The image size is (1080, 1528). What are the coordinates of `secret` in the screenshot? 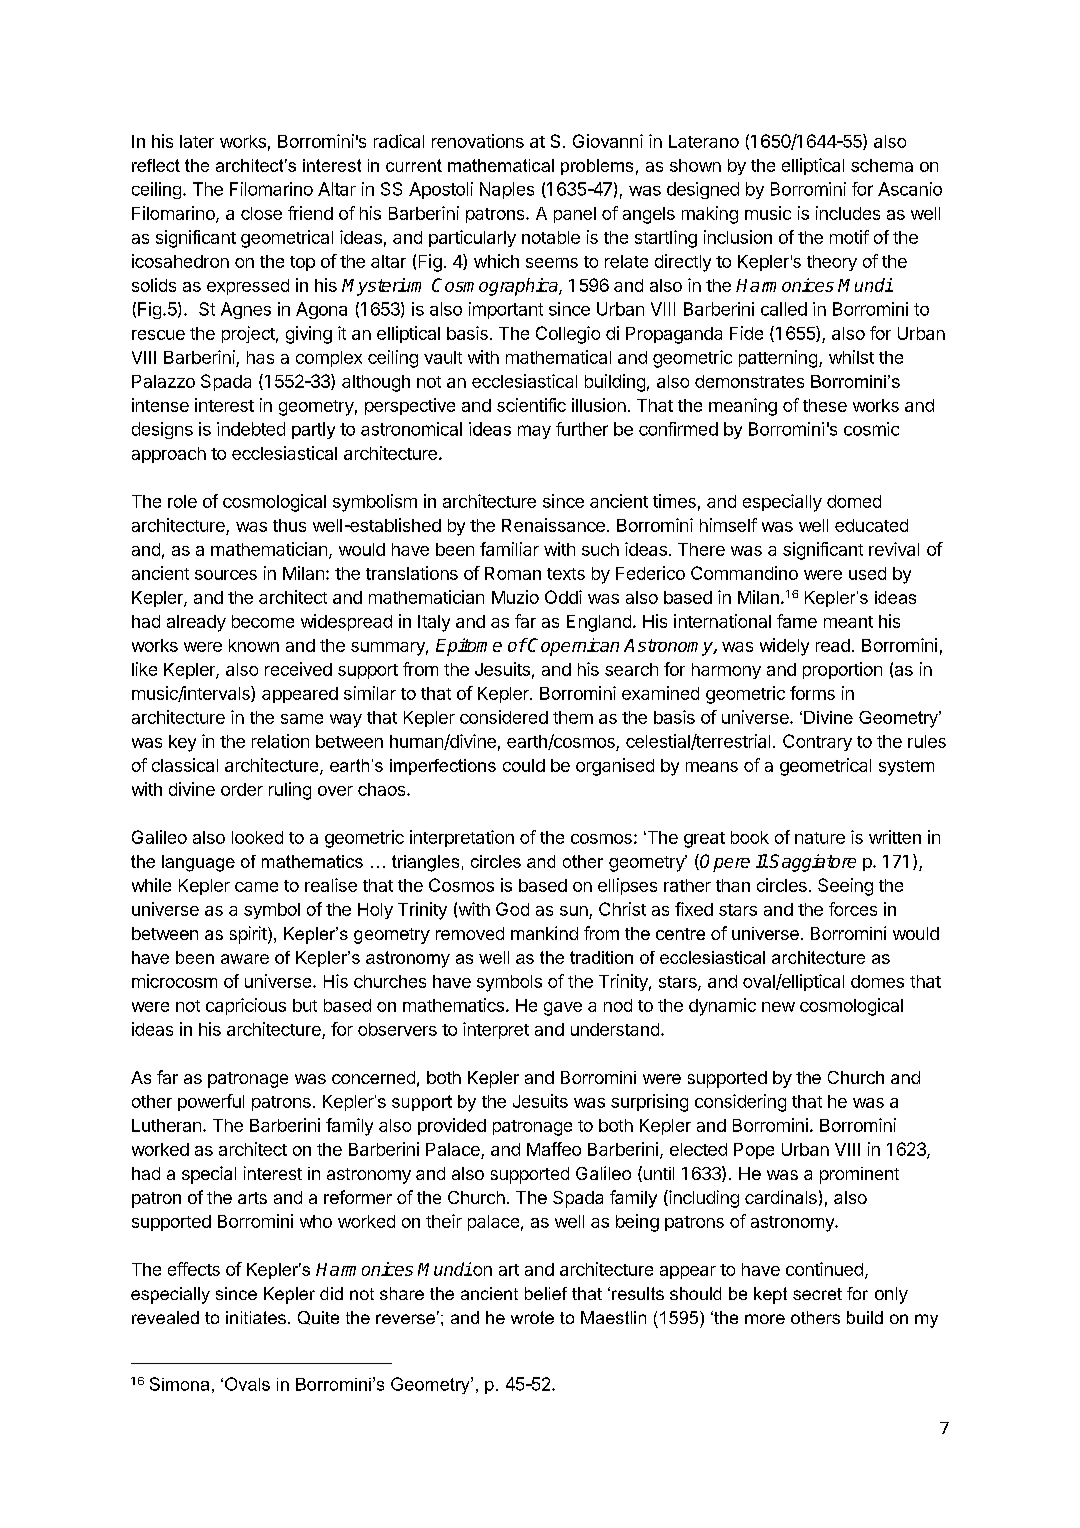 It's located at (817, 1294).
